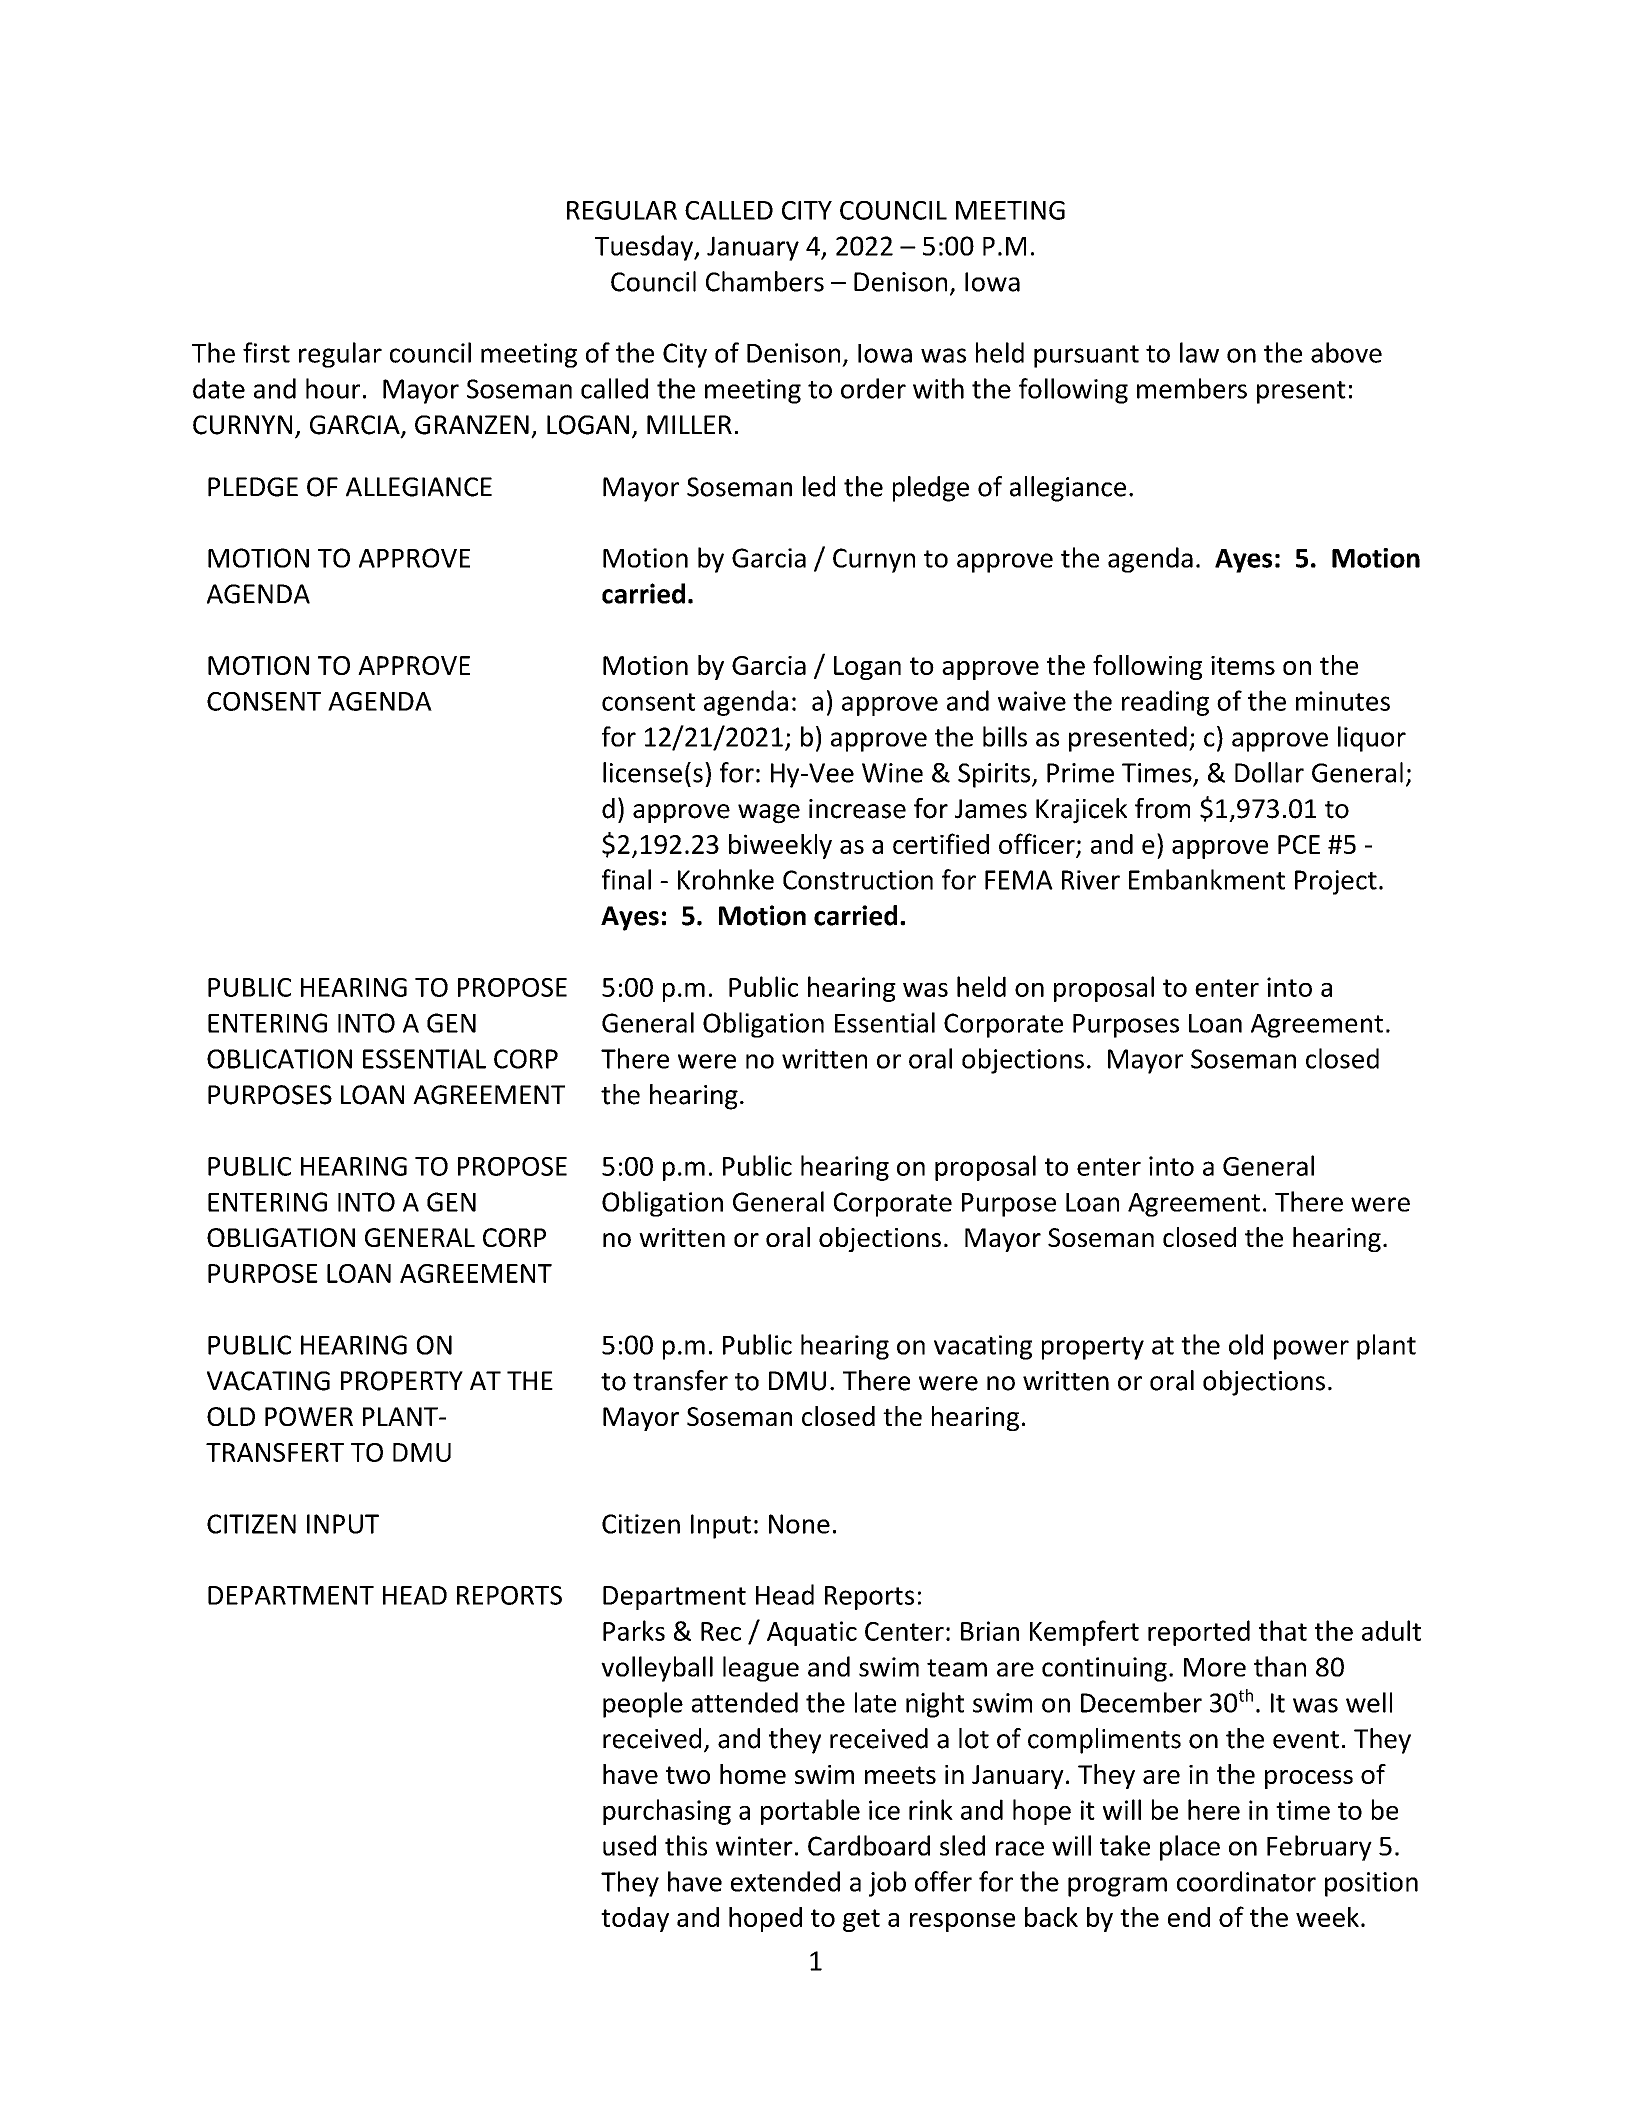 The width and height of the document is (1631, 2110). I want to click on wage, so click(769, 814).
